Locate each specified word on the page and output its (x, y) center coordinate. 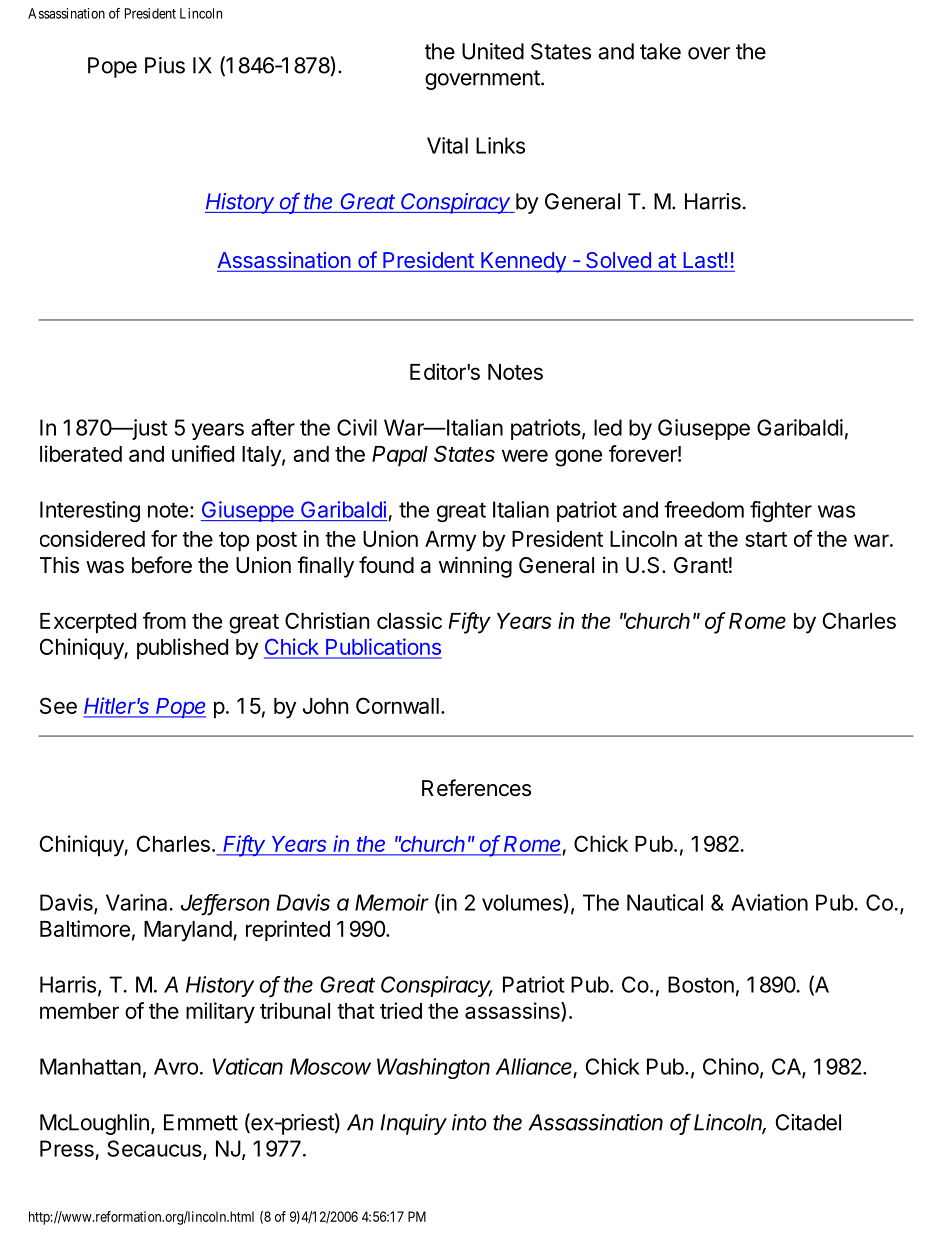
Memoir (392, 902)
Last (703, 261)
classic (409, 620)
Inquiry (413, 1124)
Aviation (769, 902)
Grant (701, 565)
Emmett (201, 1122)
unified (203, 453)
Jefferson (225, 903)
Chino (731, 1066)
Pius (165, 65)
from (164, 620)
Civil (357, 427)
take (660, 51)
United (493, 51)
